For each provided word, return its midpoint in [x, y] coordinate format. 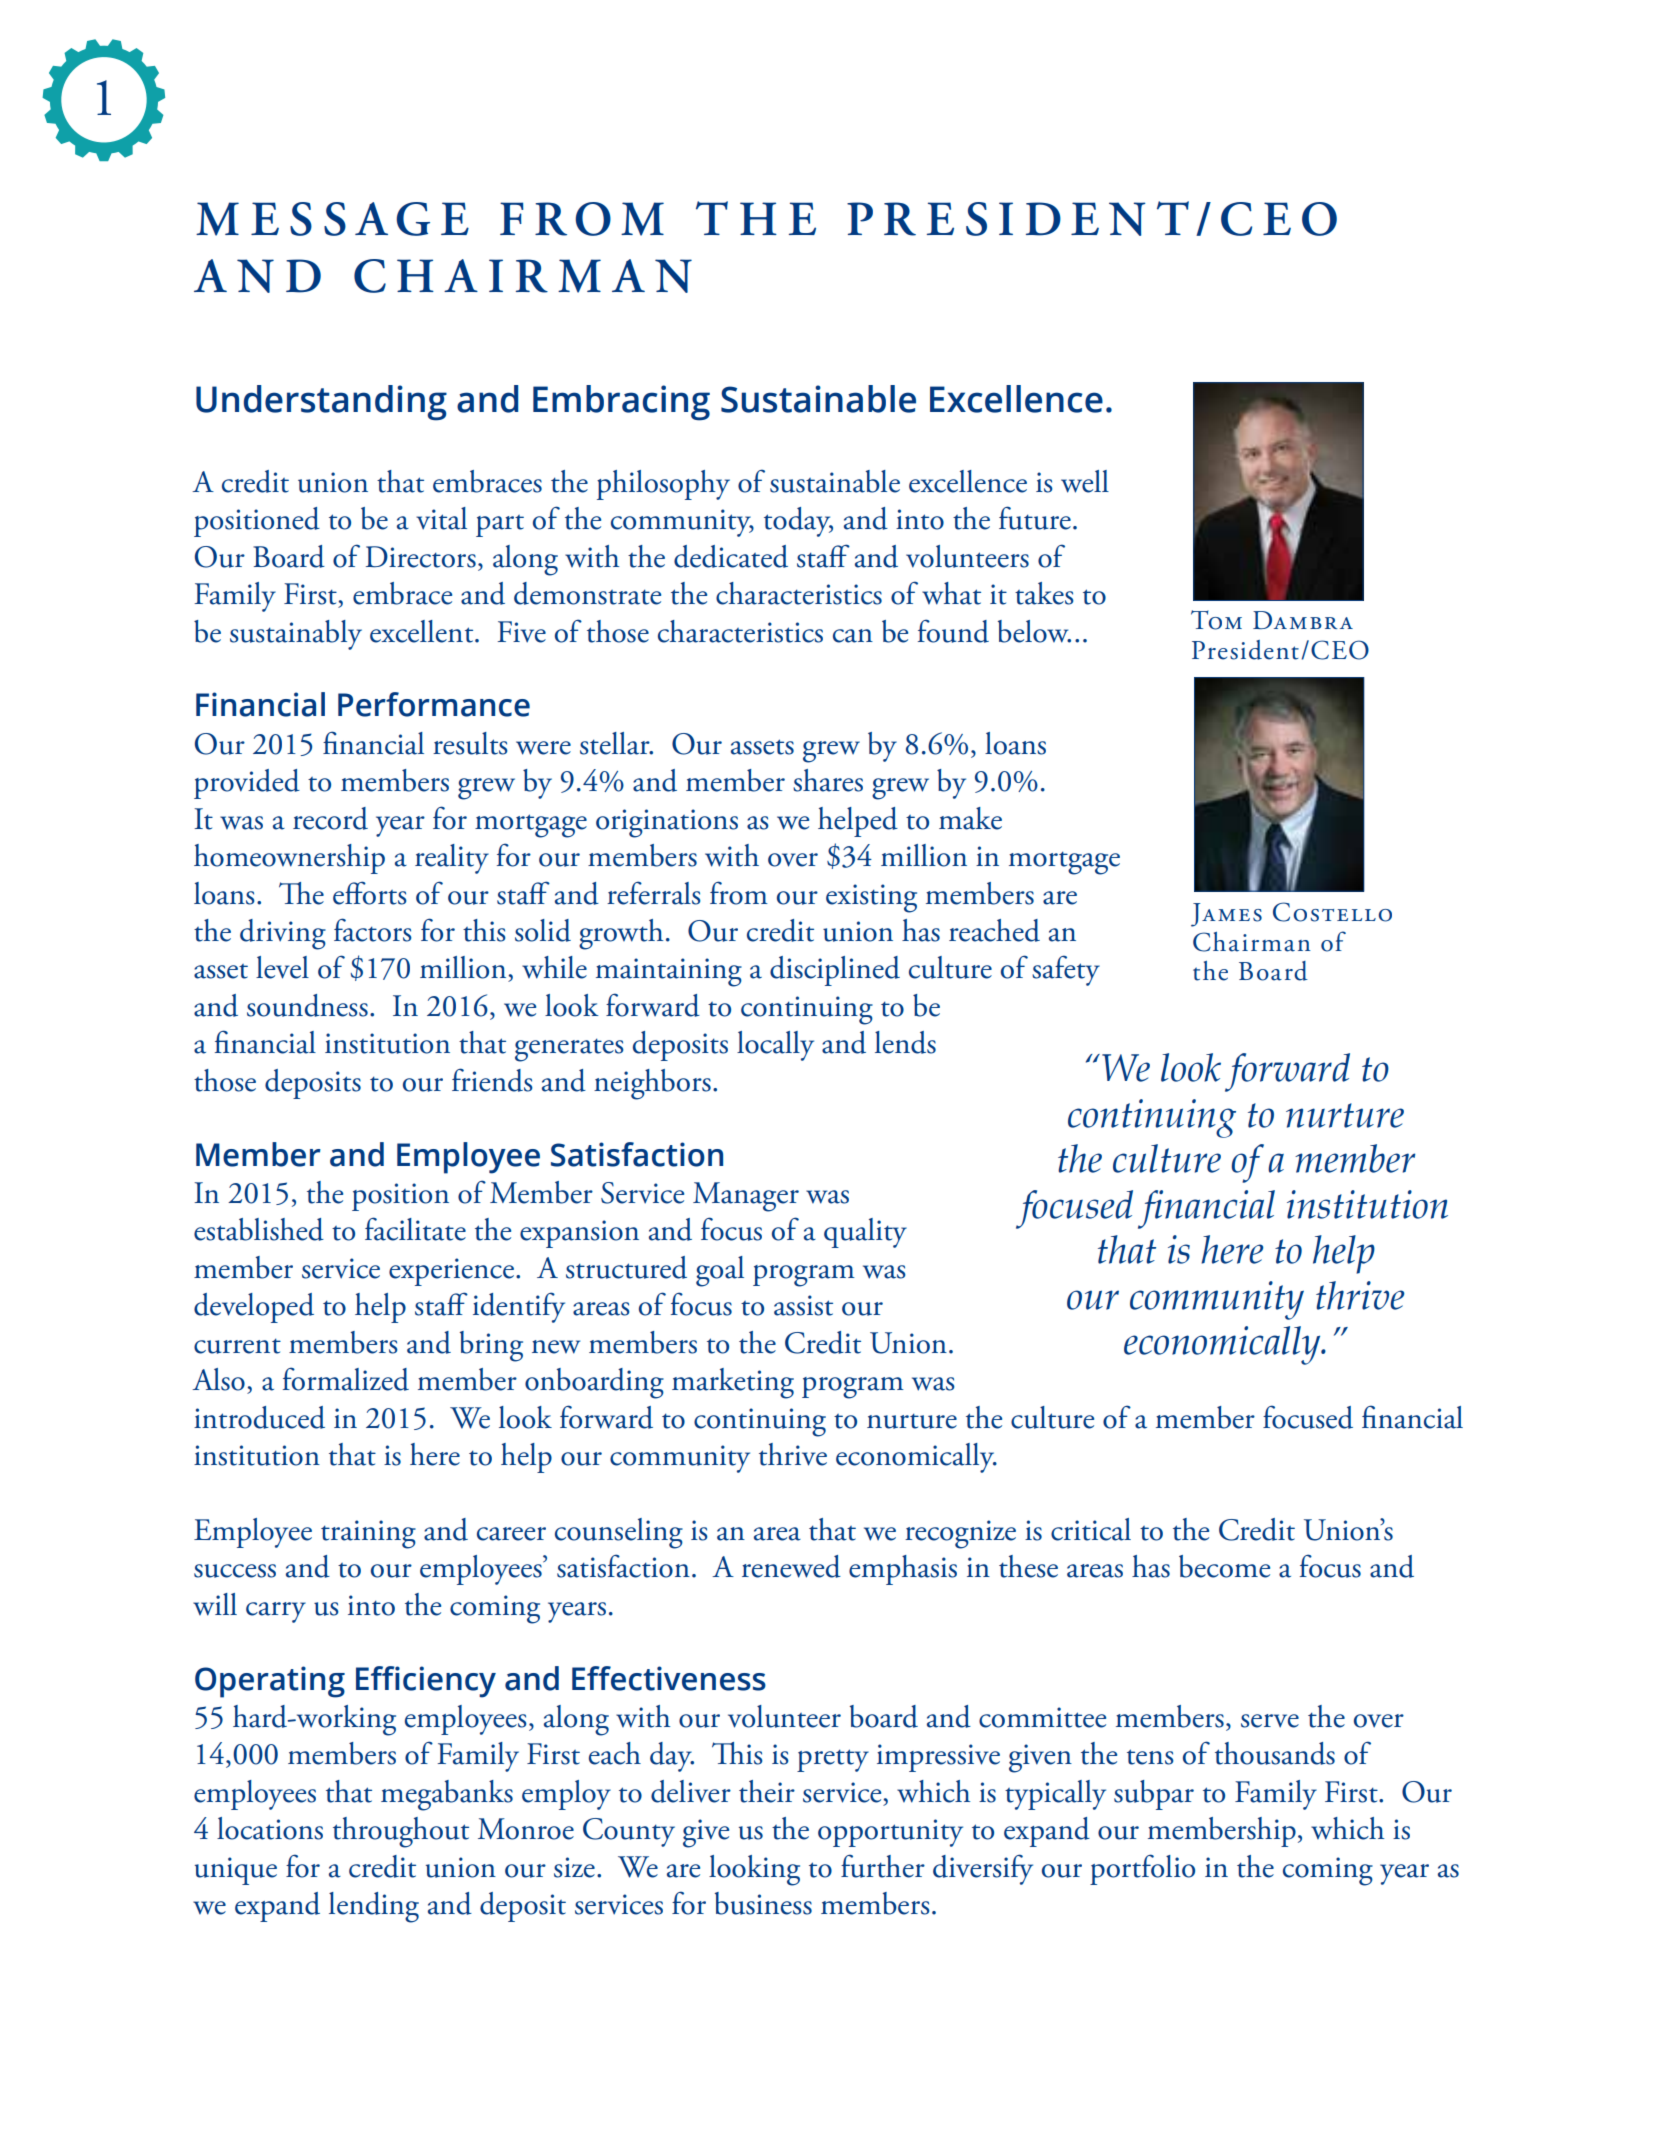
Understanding [321, 403]
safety [1066, 970]
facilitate [415, 1229]
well [1085, 481]
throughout [401, 1832]
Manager [746, 1197]
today [798, 522]
